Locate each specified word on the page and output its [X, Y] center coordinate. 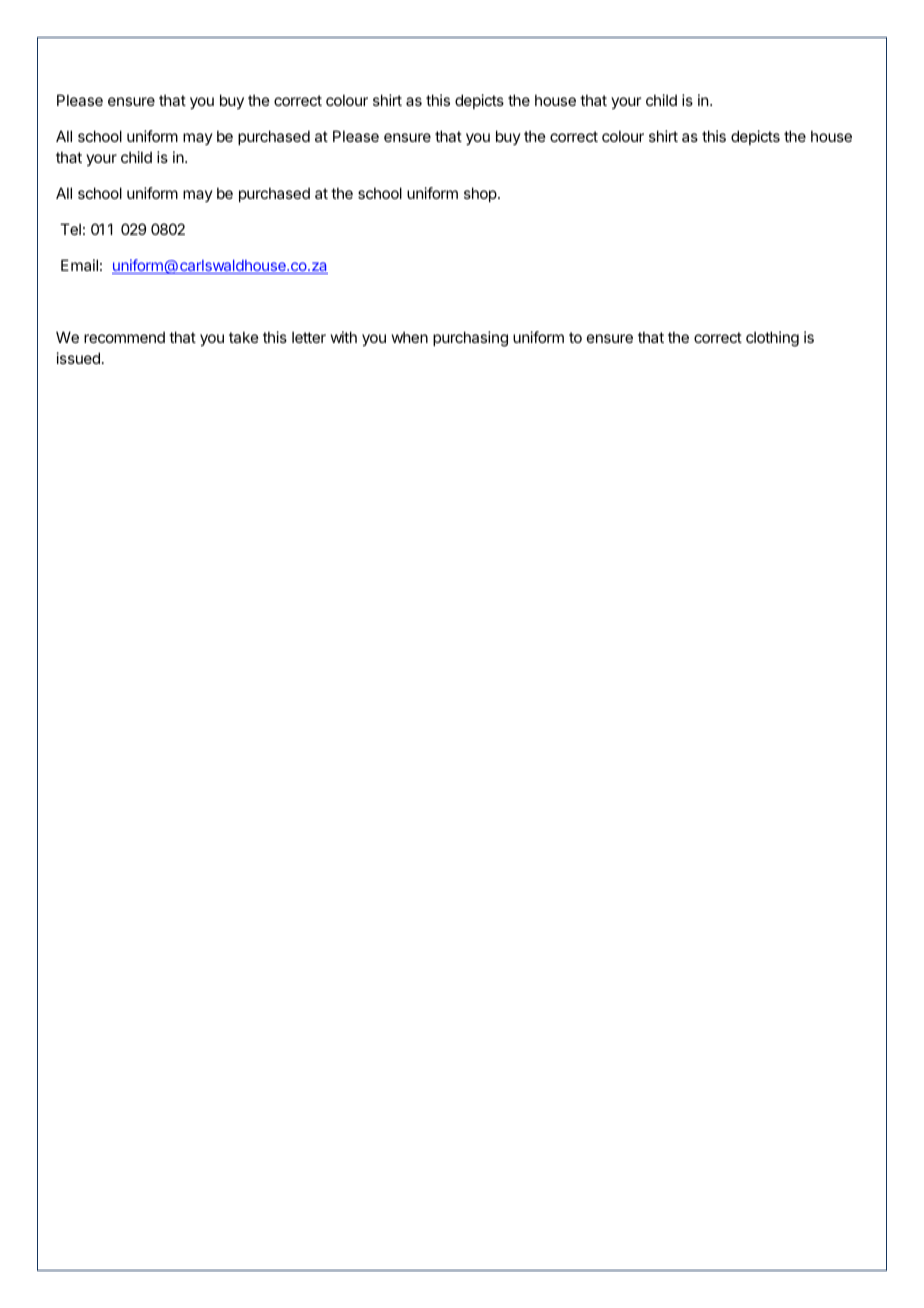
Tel [70, 229]
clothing [772, 339]
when [410, 337]
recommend [124, 337]
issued [78, 358]
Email [79, 265]
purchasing [470, 339]
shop [480, 194]
